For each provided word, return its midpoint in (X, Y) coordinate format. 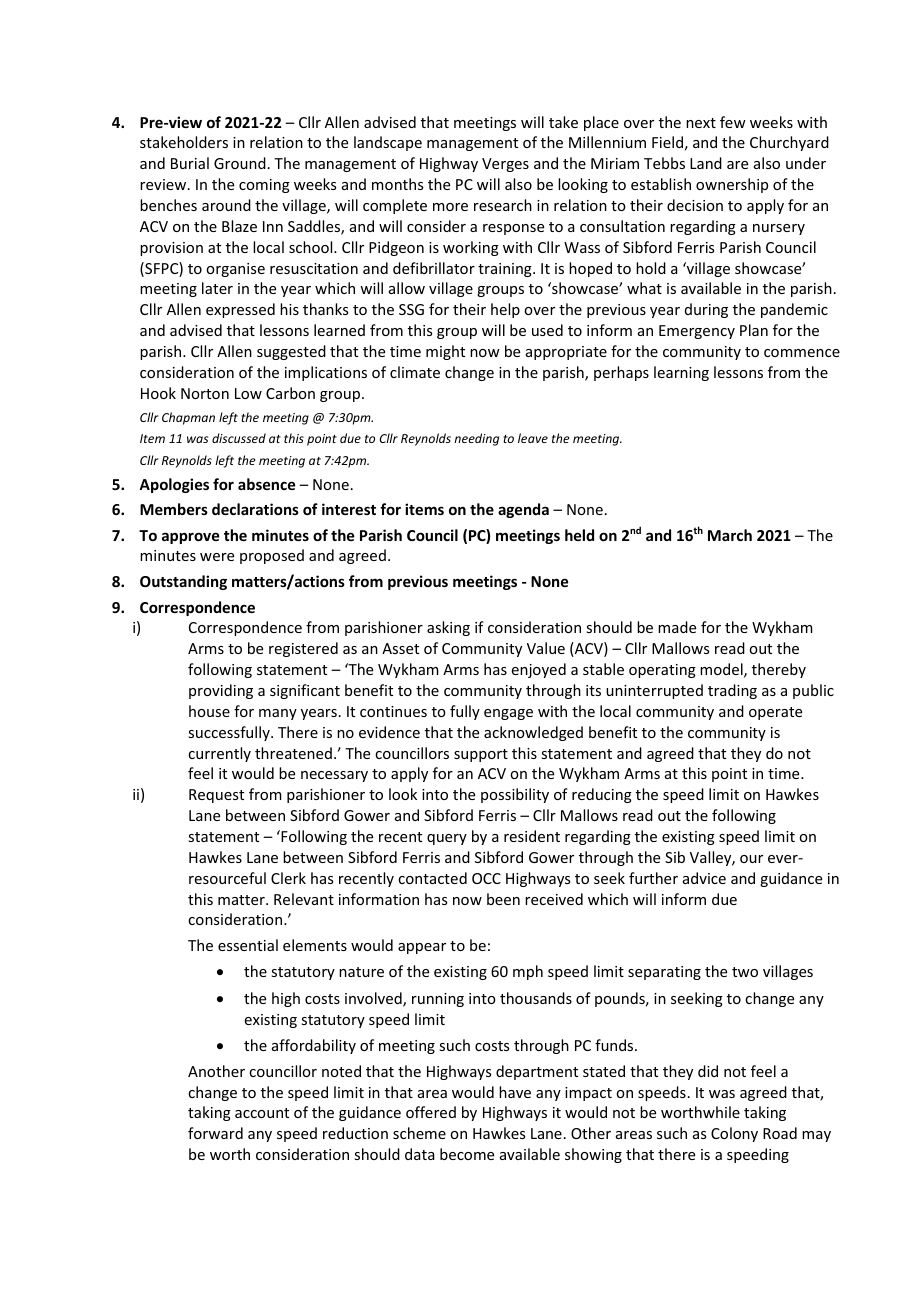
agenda (523, 510)
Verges (505, 165)
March (730, 535)
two (745, 972)
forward (215, 1133)
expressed (240, 310)
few (733, 122)
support (481, 755)
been (503, 899)
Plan (754, 330)
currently (219, 754)
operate (775, 713)
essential (248, 945)
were (217, 557)
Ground (240, 163)
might (445, 352)
